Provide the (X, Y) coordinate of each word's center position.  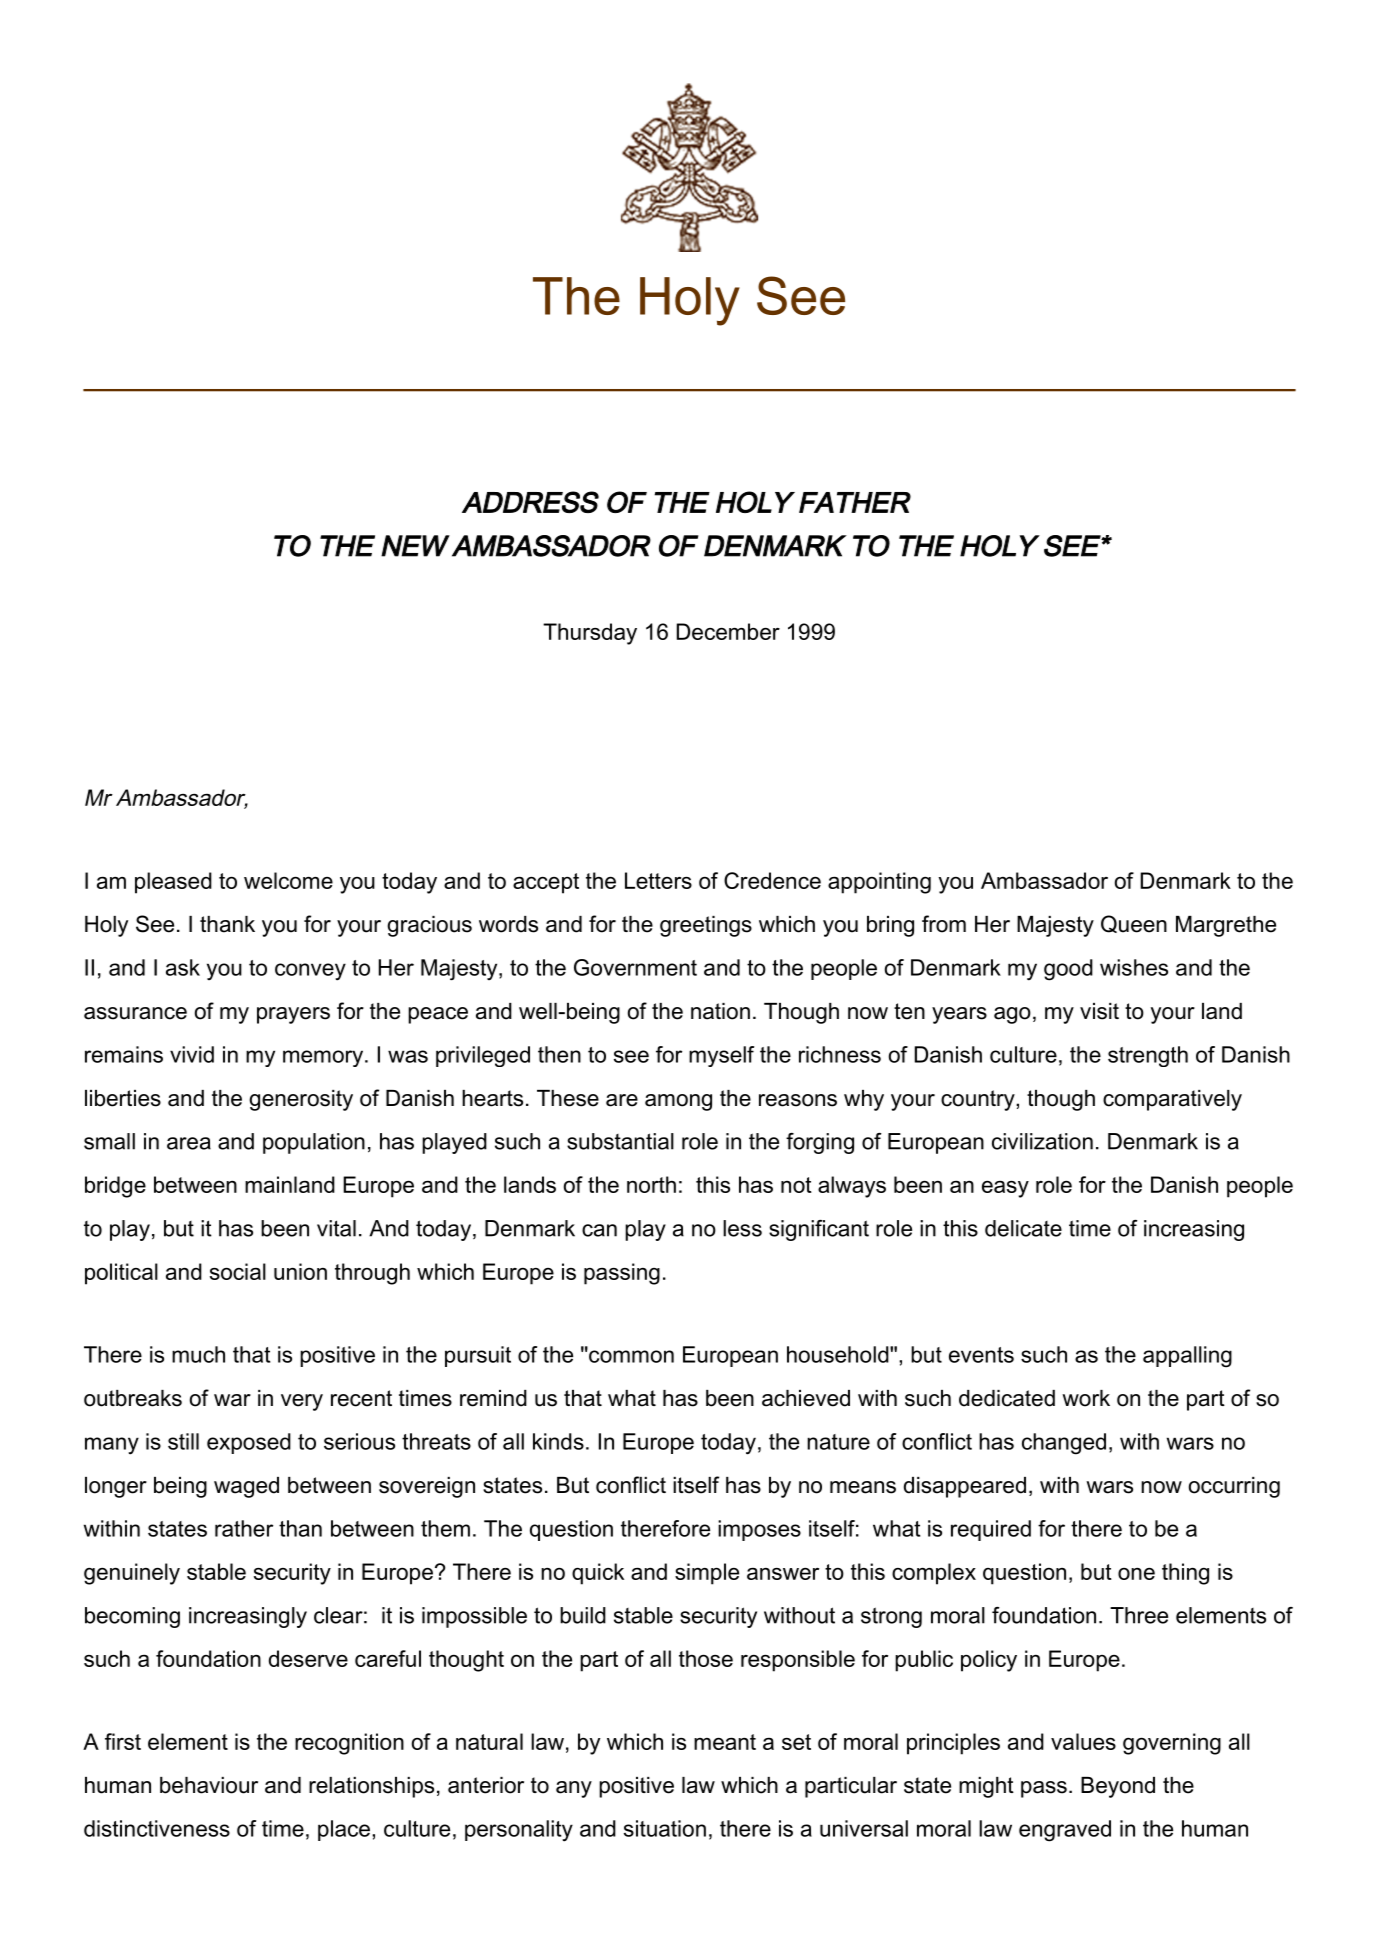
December (728, 631)
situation (665, 1828)
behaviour (209, 1785)
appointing (879, 883)
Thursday (590, 634)
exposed (249, 1443)
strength (1148, 1056)
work (1086, 1398)
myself (721, 1056)
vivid (192, 1054)
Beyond (1118, 1787)
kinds (558, 1441)
